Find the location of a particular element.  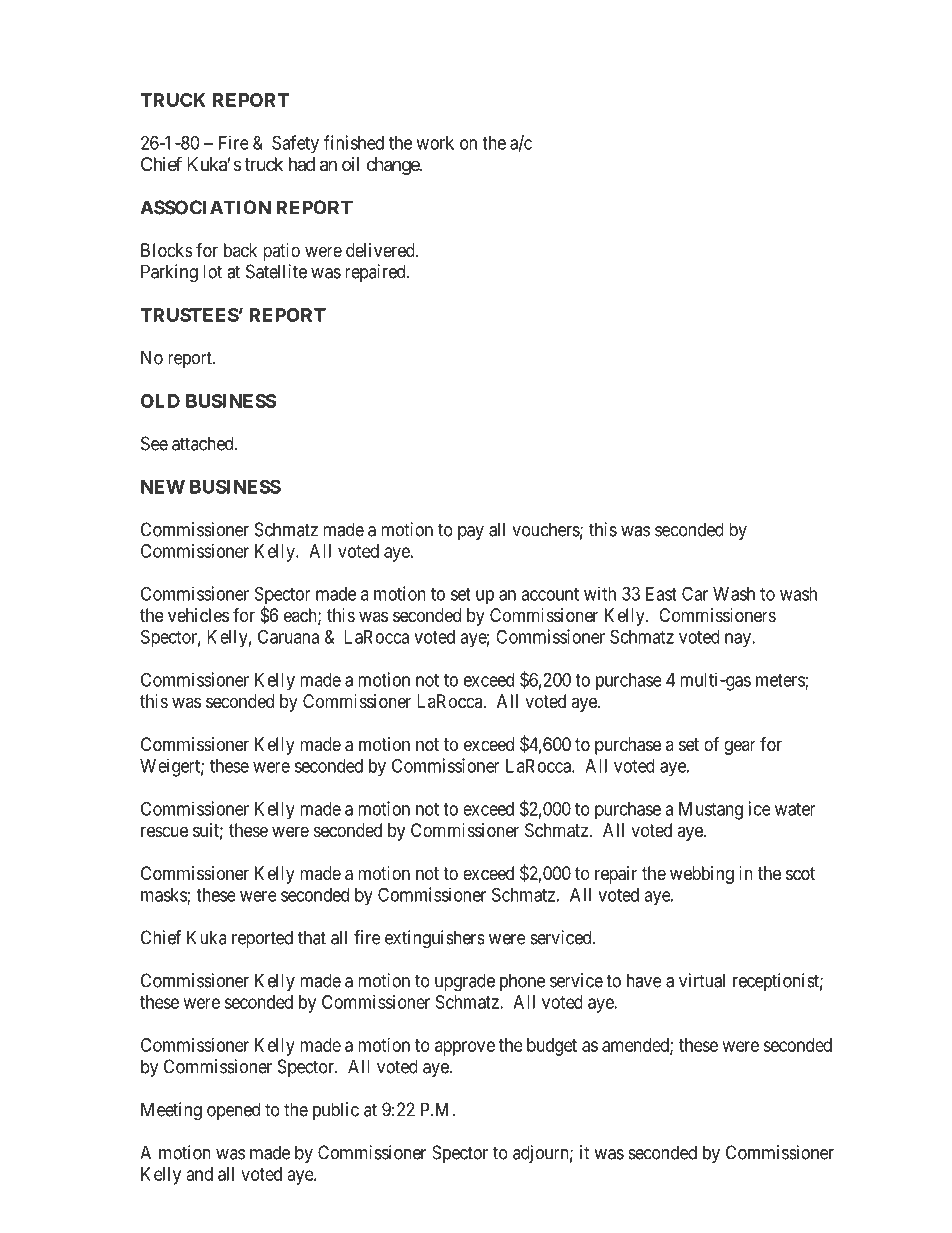

opened is located at coordinates (233, 1111).
